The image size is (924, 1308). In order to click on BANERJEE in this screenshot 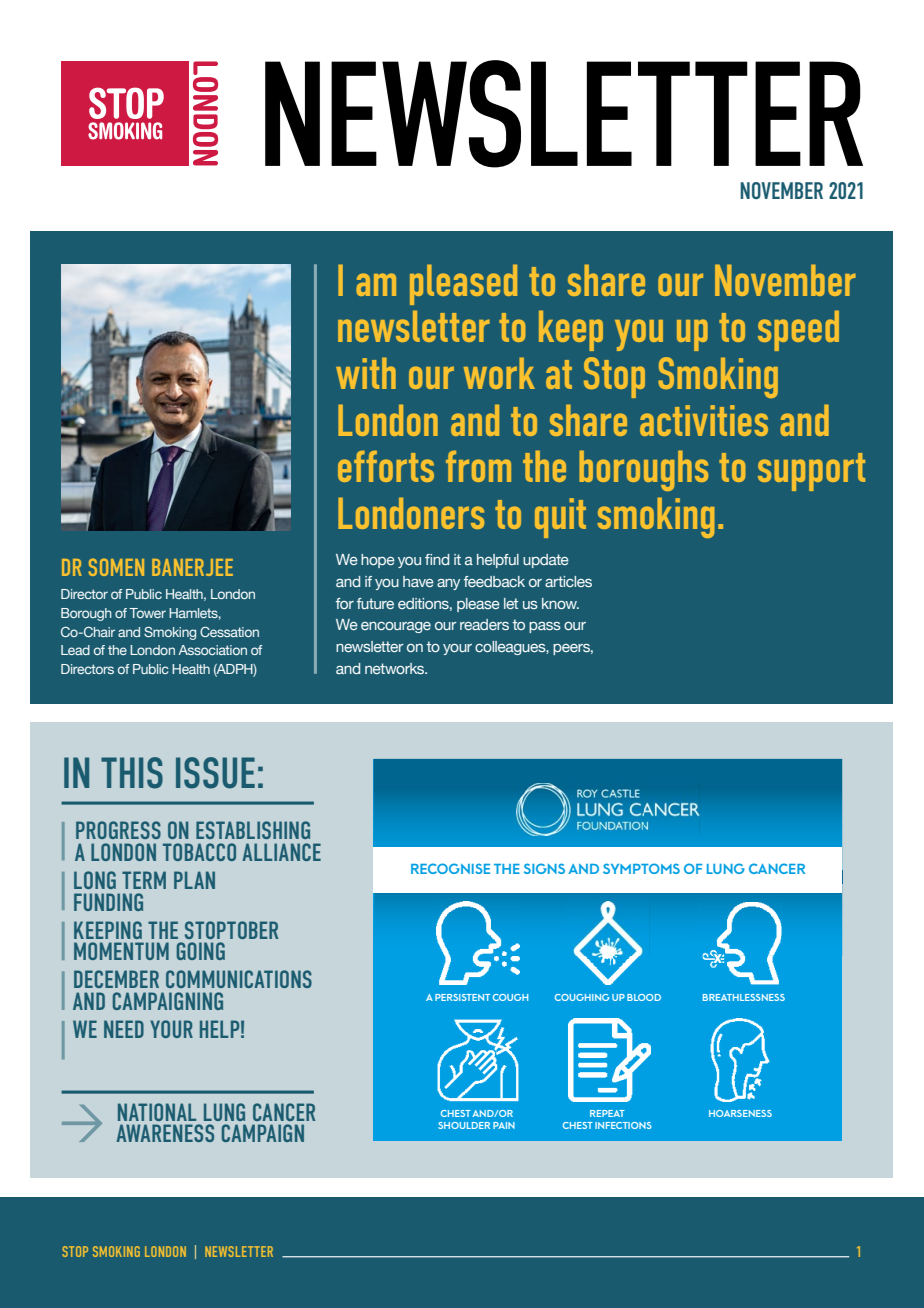, I will do `click(192, 567)`.
